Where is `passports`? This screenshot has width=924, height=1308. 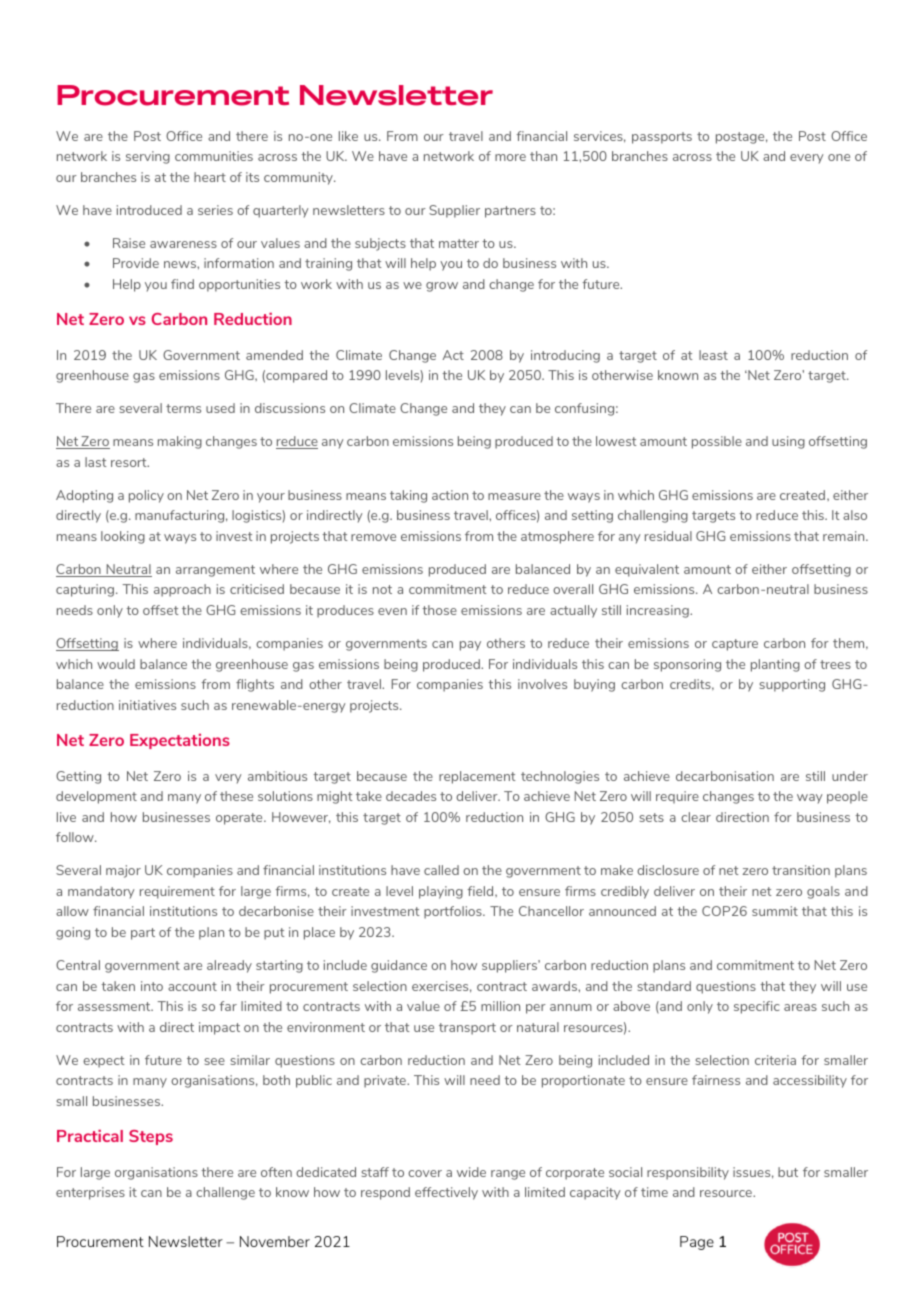
passports is located at coordinates (662, 138).
